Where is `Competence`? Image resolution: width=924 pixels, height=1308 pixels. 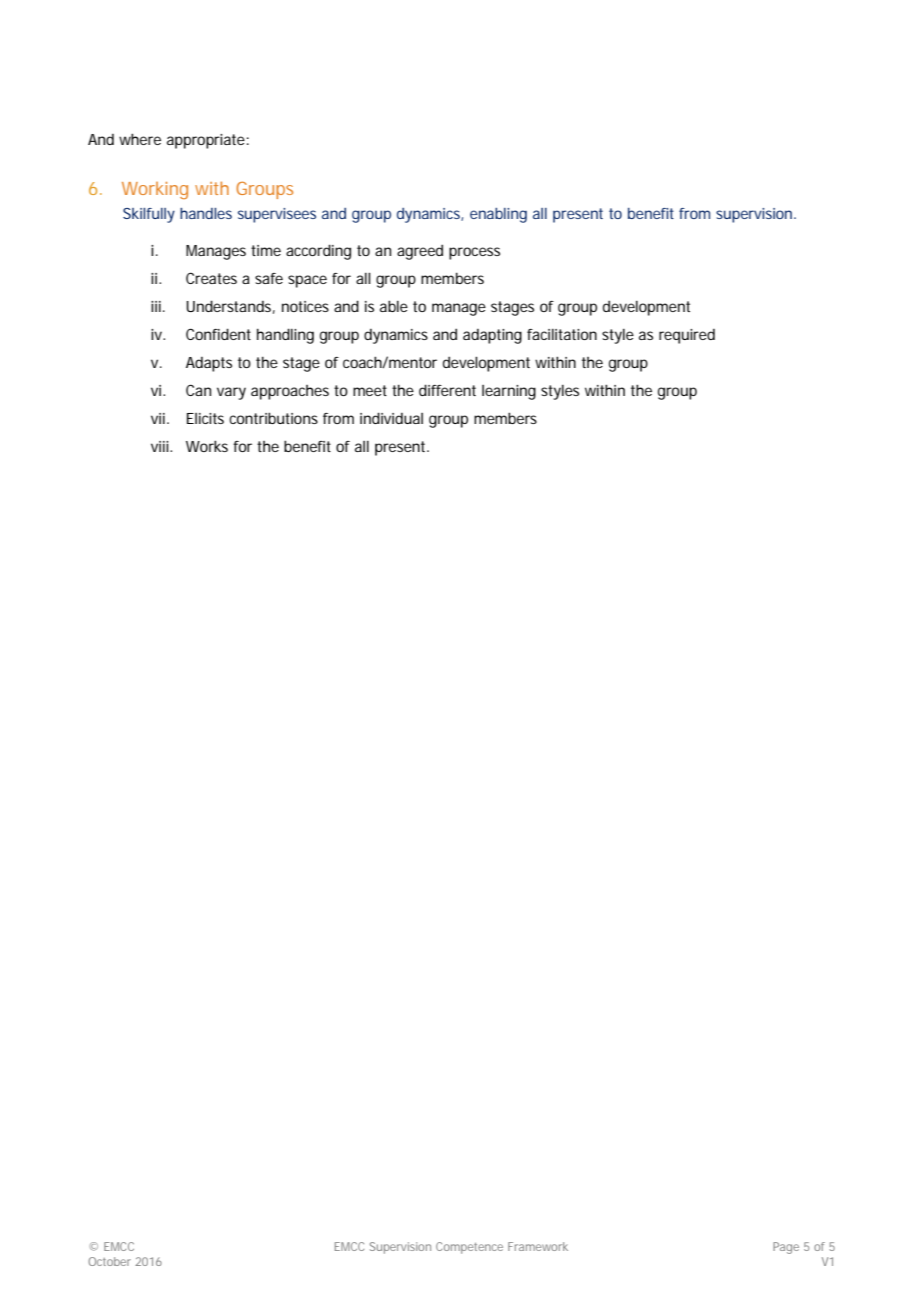
Competence is located at coordinates (469, 1248).
